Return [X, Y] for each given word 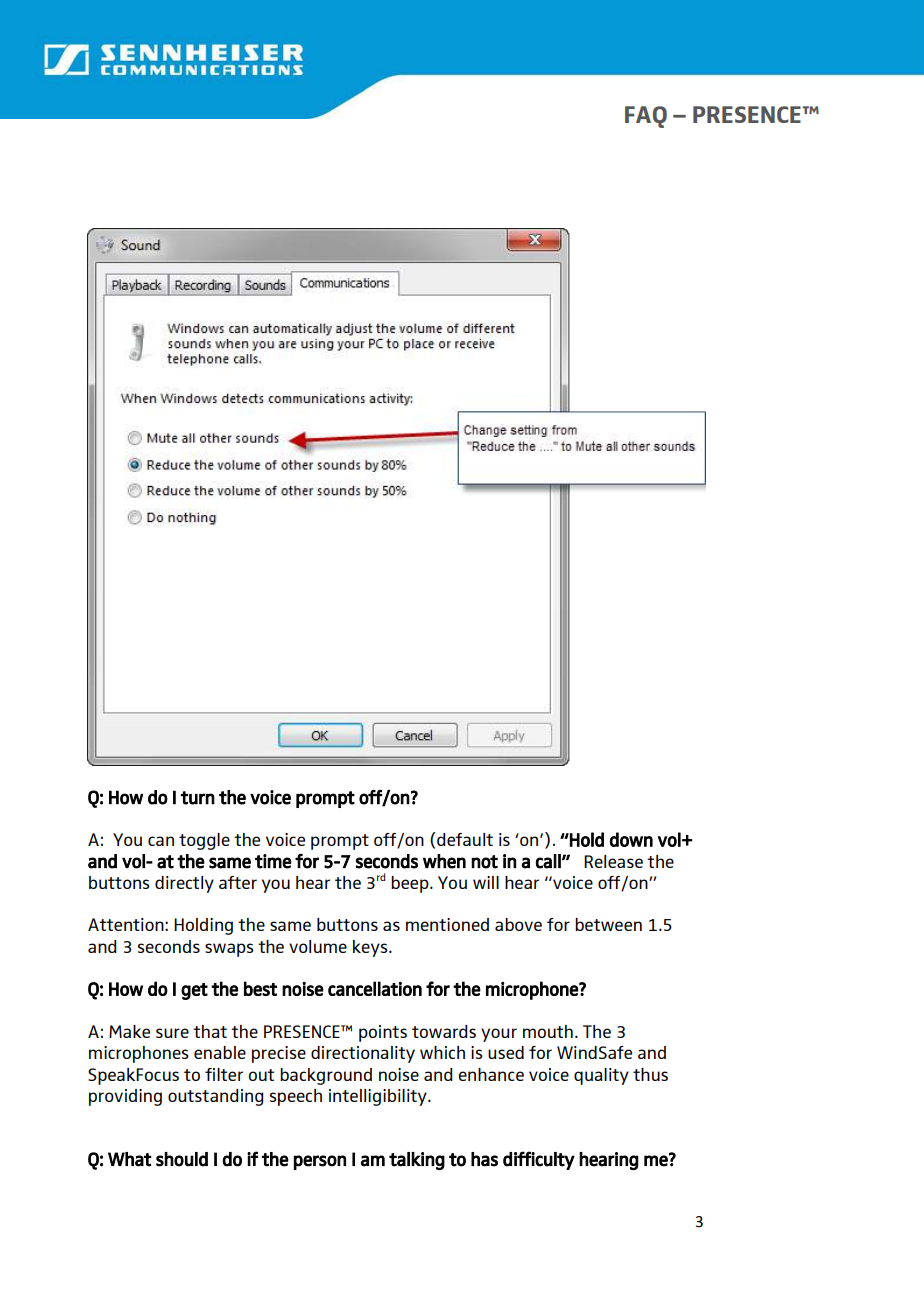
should [182, 1159]
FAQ [646, 117]
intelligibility [379, 1097]
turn [198, 798]
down [631, 839]
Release [613, 861]
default [465, 839]
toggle [204, 841]
